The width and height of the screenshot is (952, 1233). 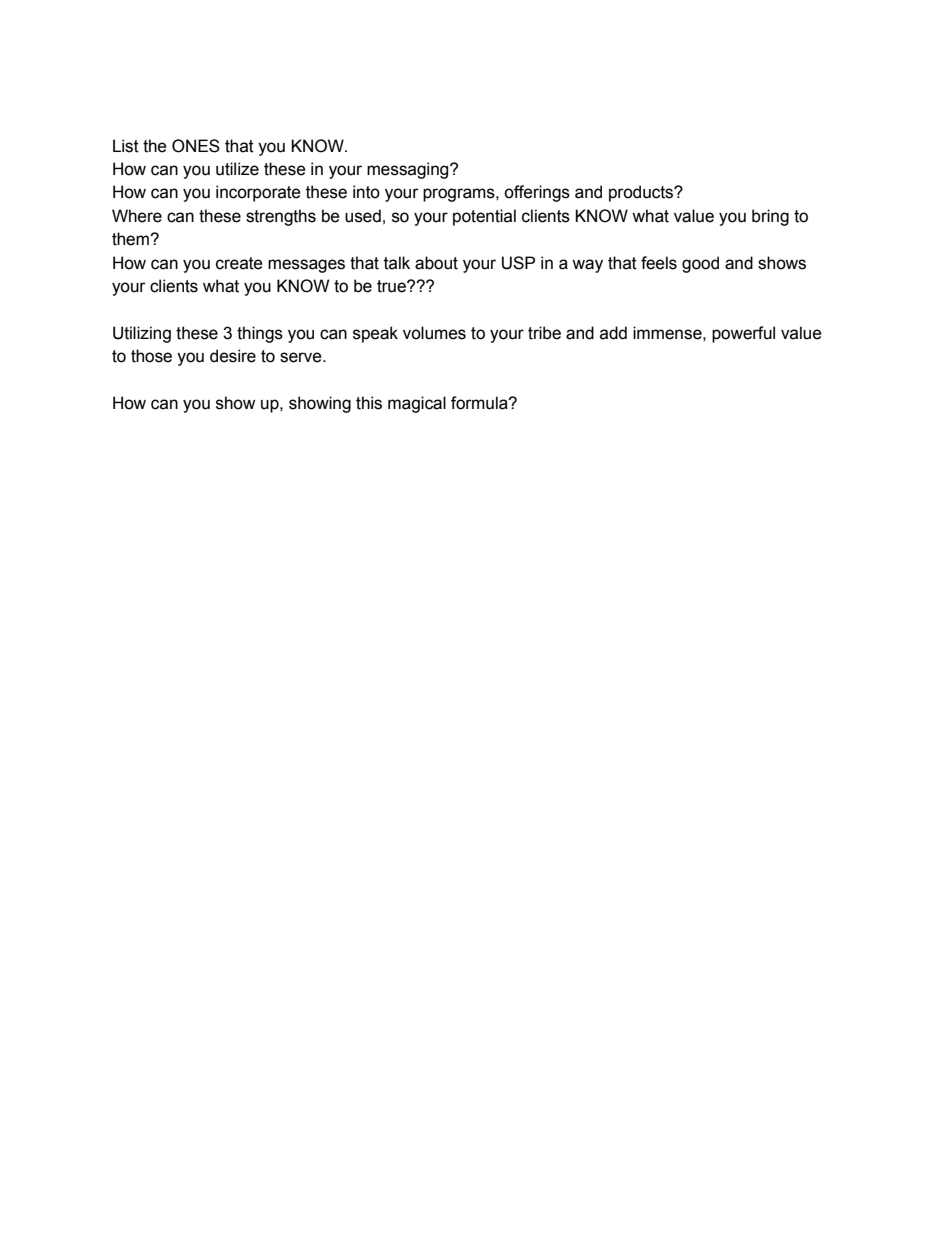 What do you see at coordinates (260, 334) in the screenshot?
I see `things` at bounding box center [260, 334].
